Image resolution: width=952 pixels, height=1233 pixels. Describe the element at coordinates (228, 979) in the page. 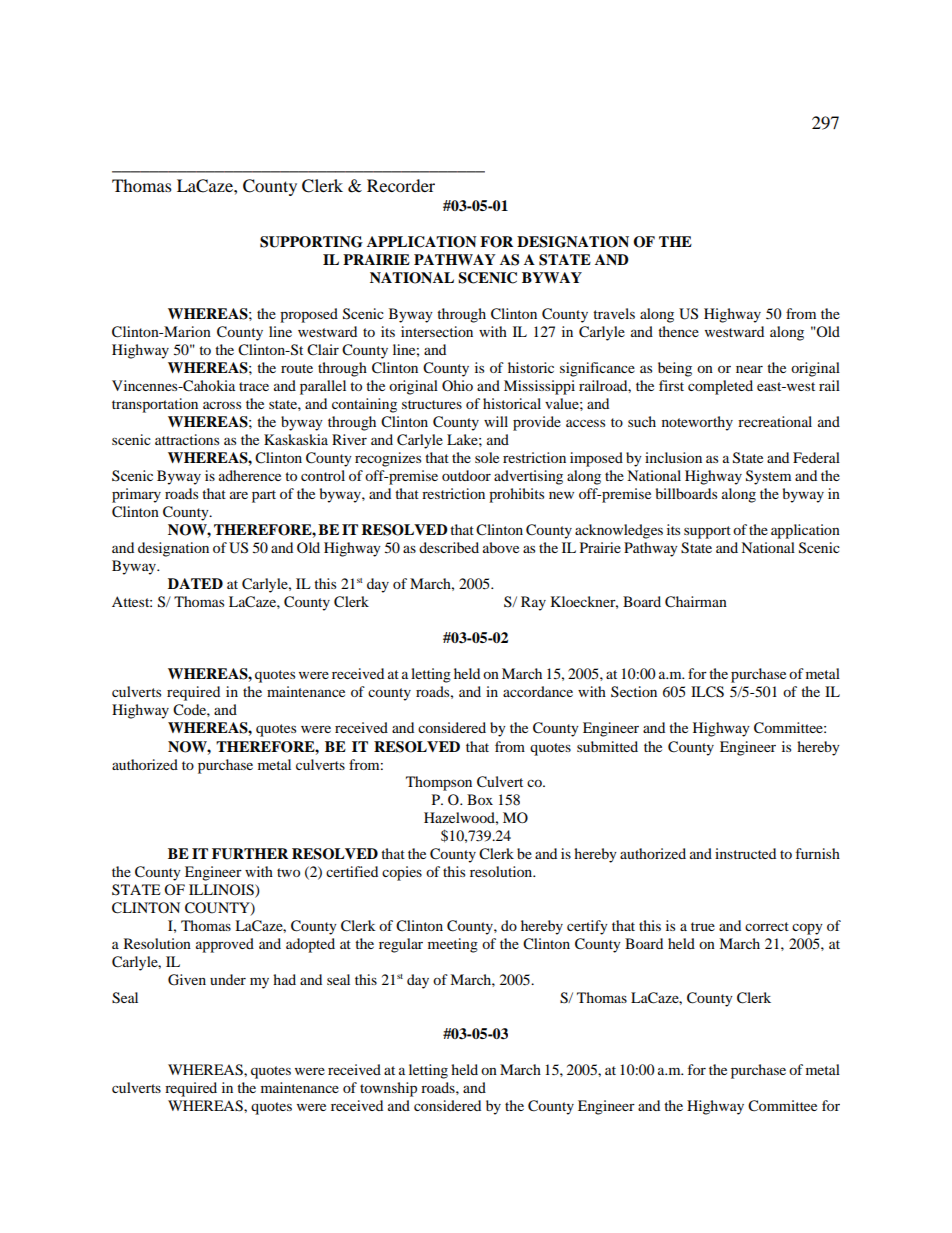

I see `under` at that location.
